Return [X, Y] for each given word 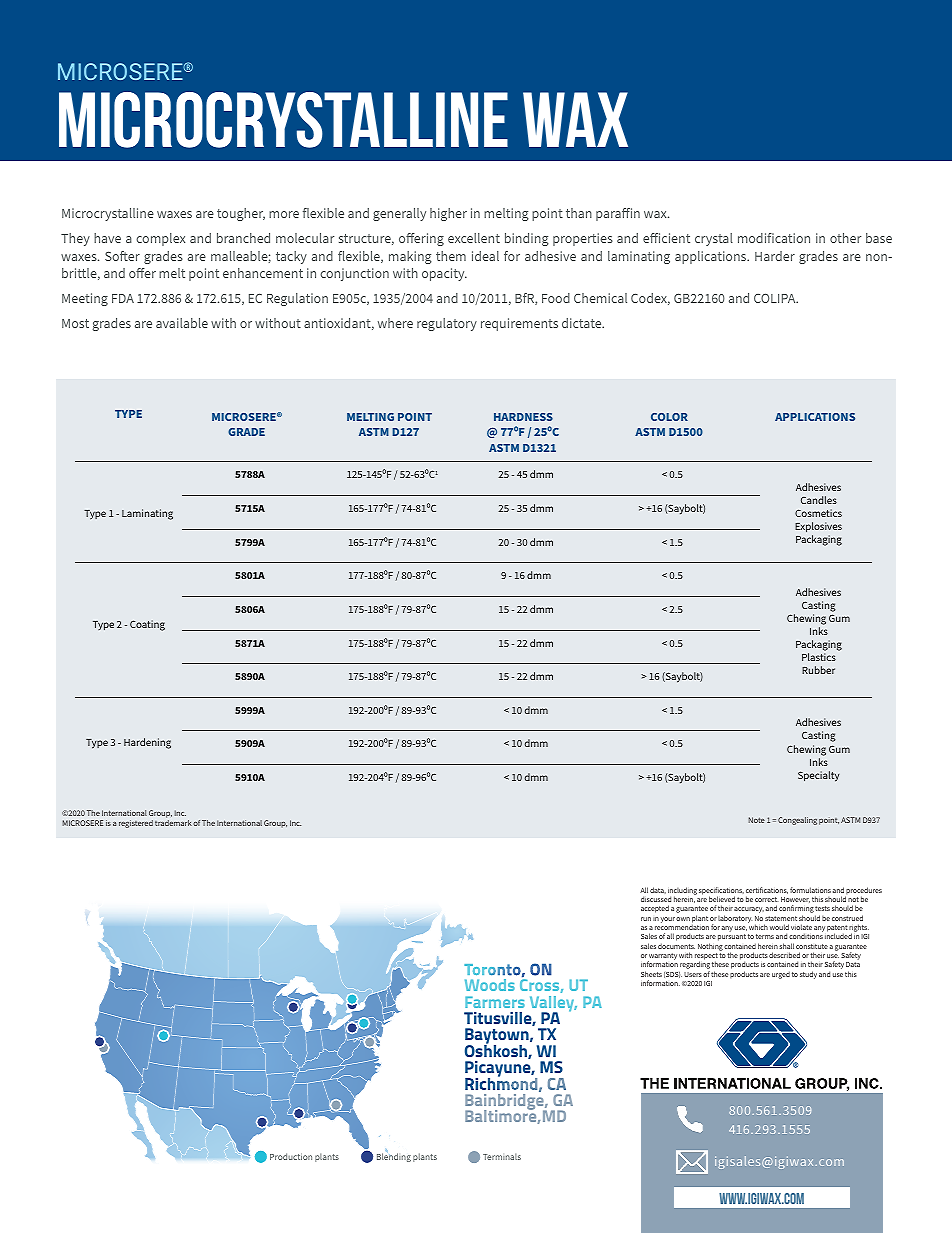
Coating [147, 625]
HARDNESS [523, 417]
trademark [173, 823]
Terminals [502, 1156]
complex [160, 239]
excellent [474, 238]
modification [774, 238]
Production [291, 1156]
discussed [656, 899]
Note [757, 820]
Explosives [818, 527]
